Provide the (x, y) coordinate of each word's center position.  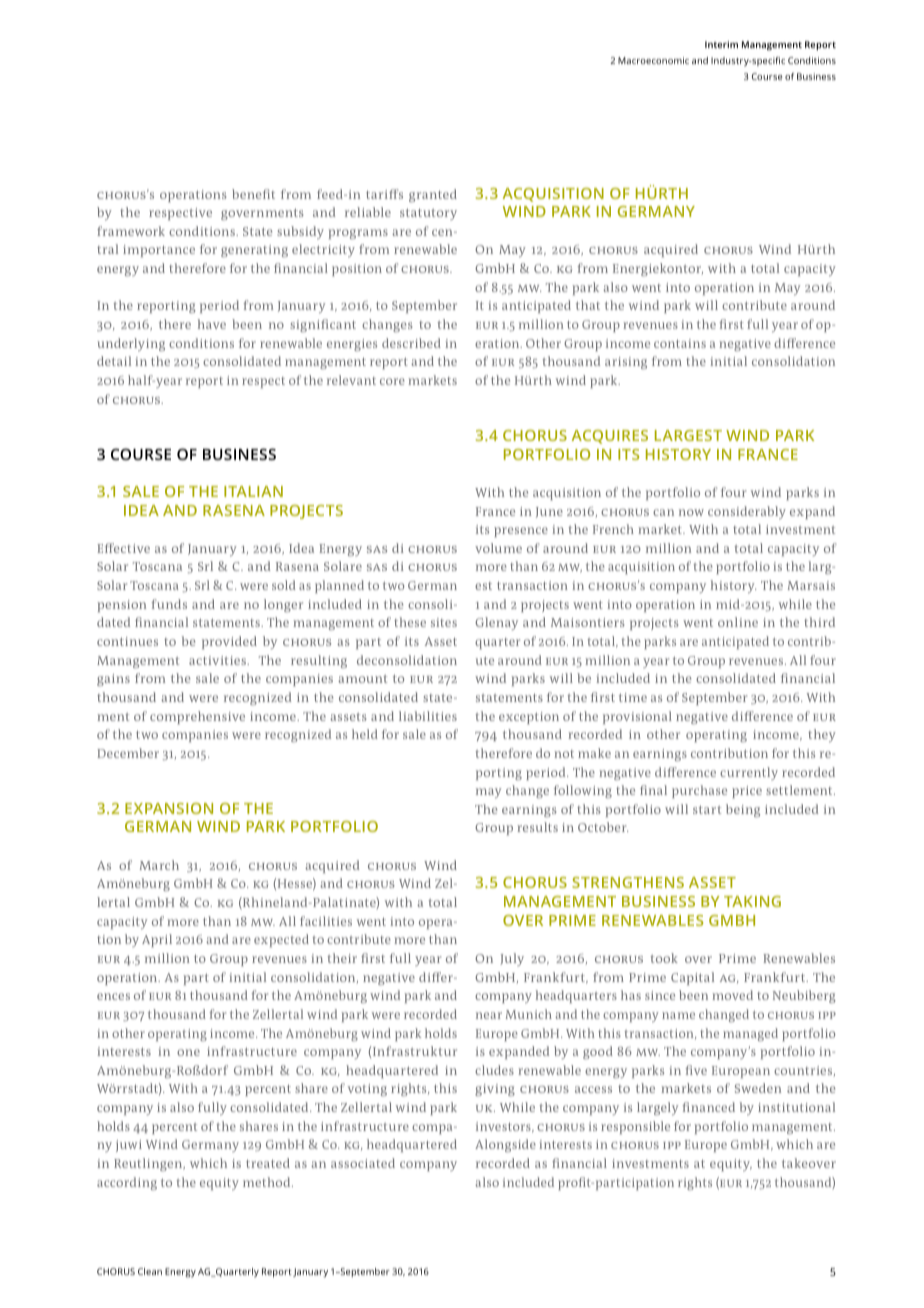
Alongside (505, 1145)
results (537, 827)
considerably (747, 512)
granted (433, 195)
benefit (253, 194)
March (159, 865)
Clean (150, 1271)
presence (521, 532)
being (743, 810)
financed (708, 1107)
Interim (721, 44)
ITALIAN (253, 491)
